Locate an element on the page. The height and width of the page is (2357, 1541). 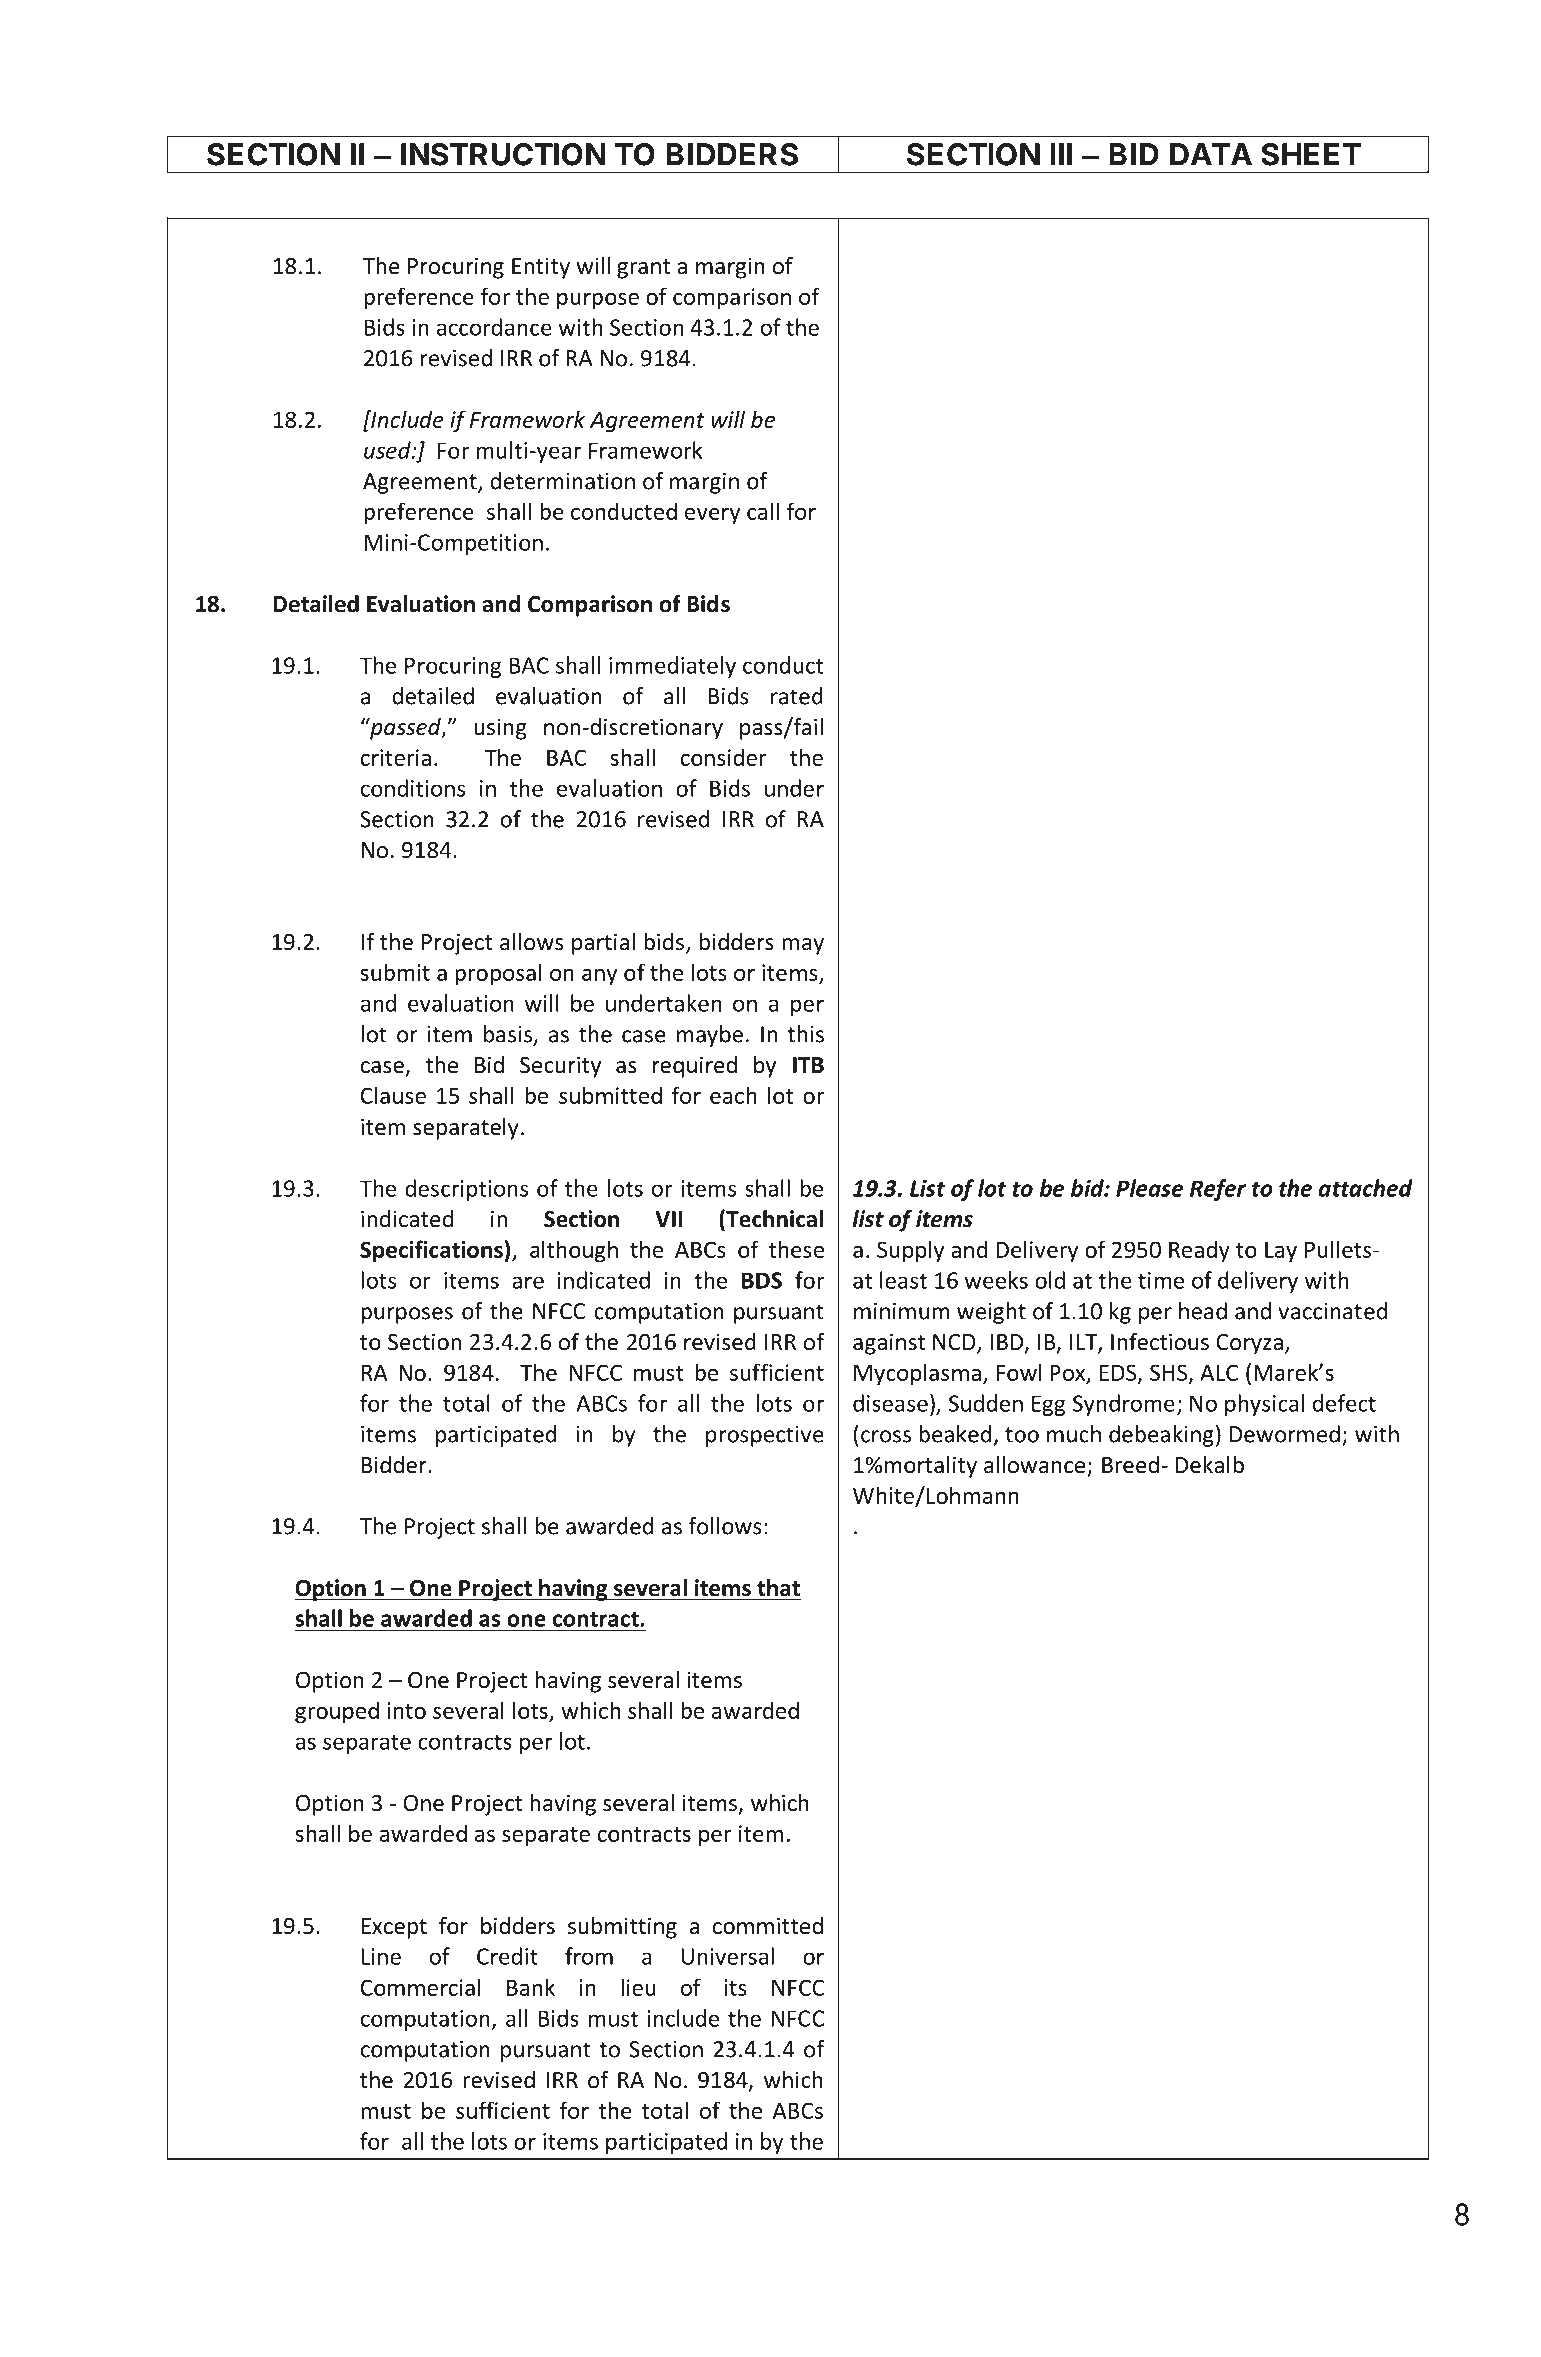
Please is located at coordinates (1149, 1188).
